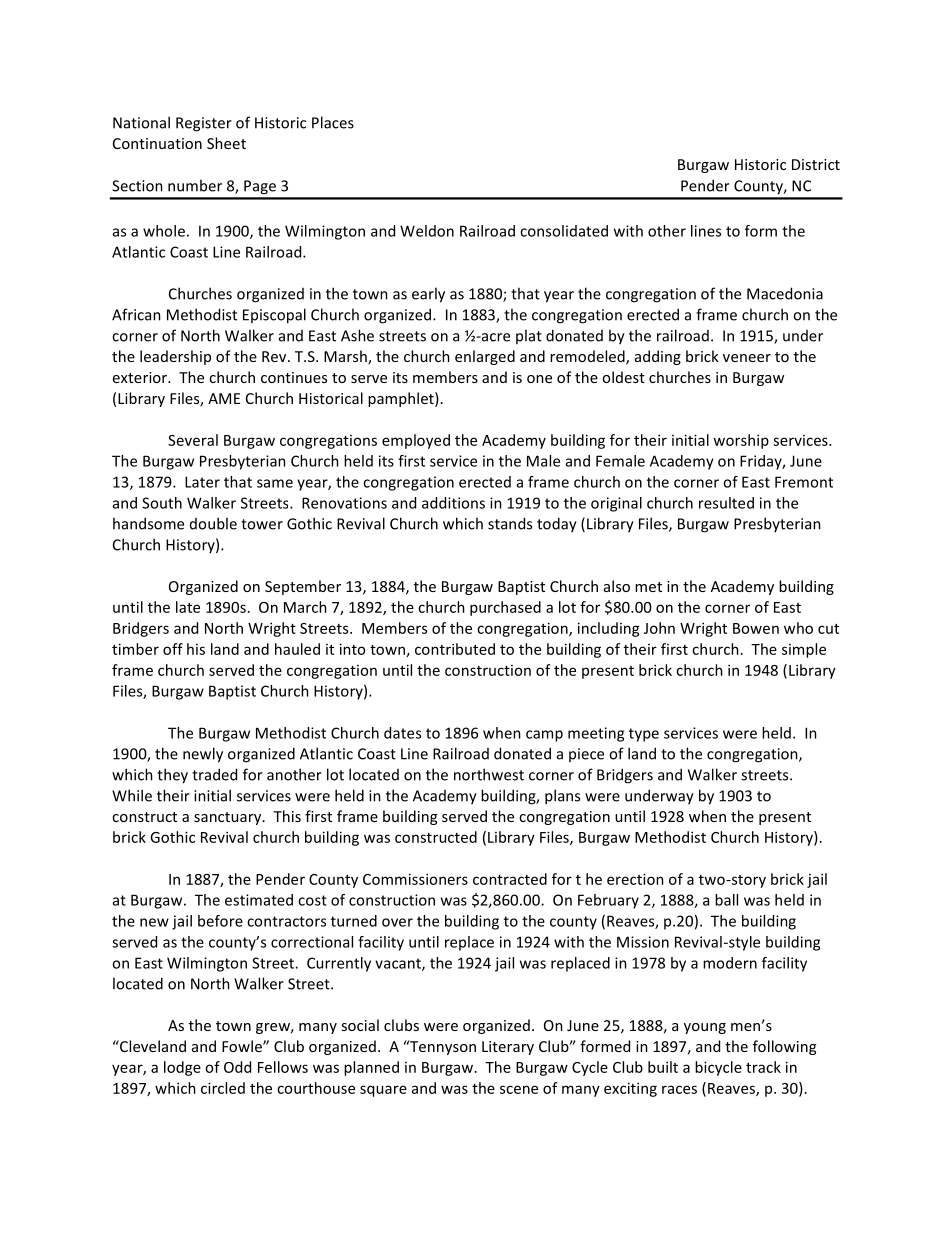 The width and height of the document is (952, 1233). What do you see at coordinates (226, 143) in the document?
I see `Sheet` at bounding box center [226, 143].
